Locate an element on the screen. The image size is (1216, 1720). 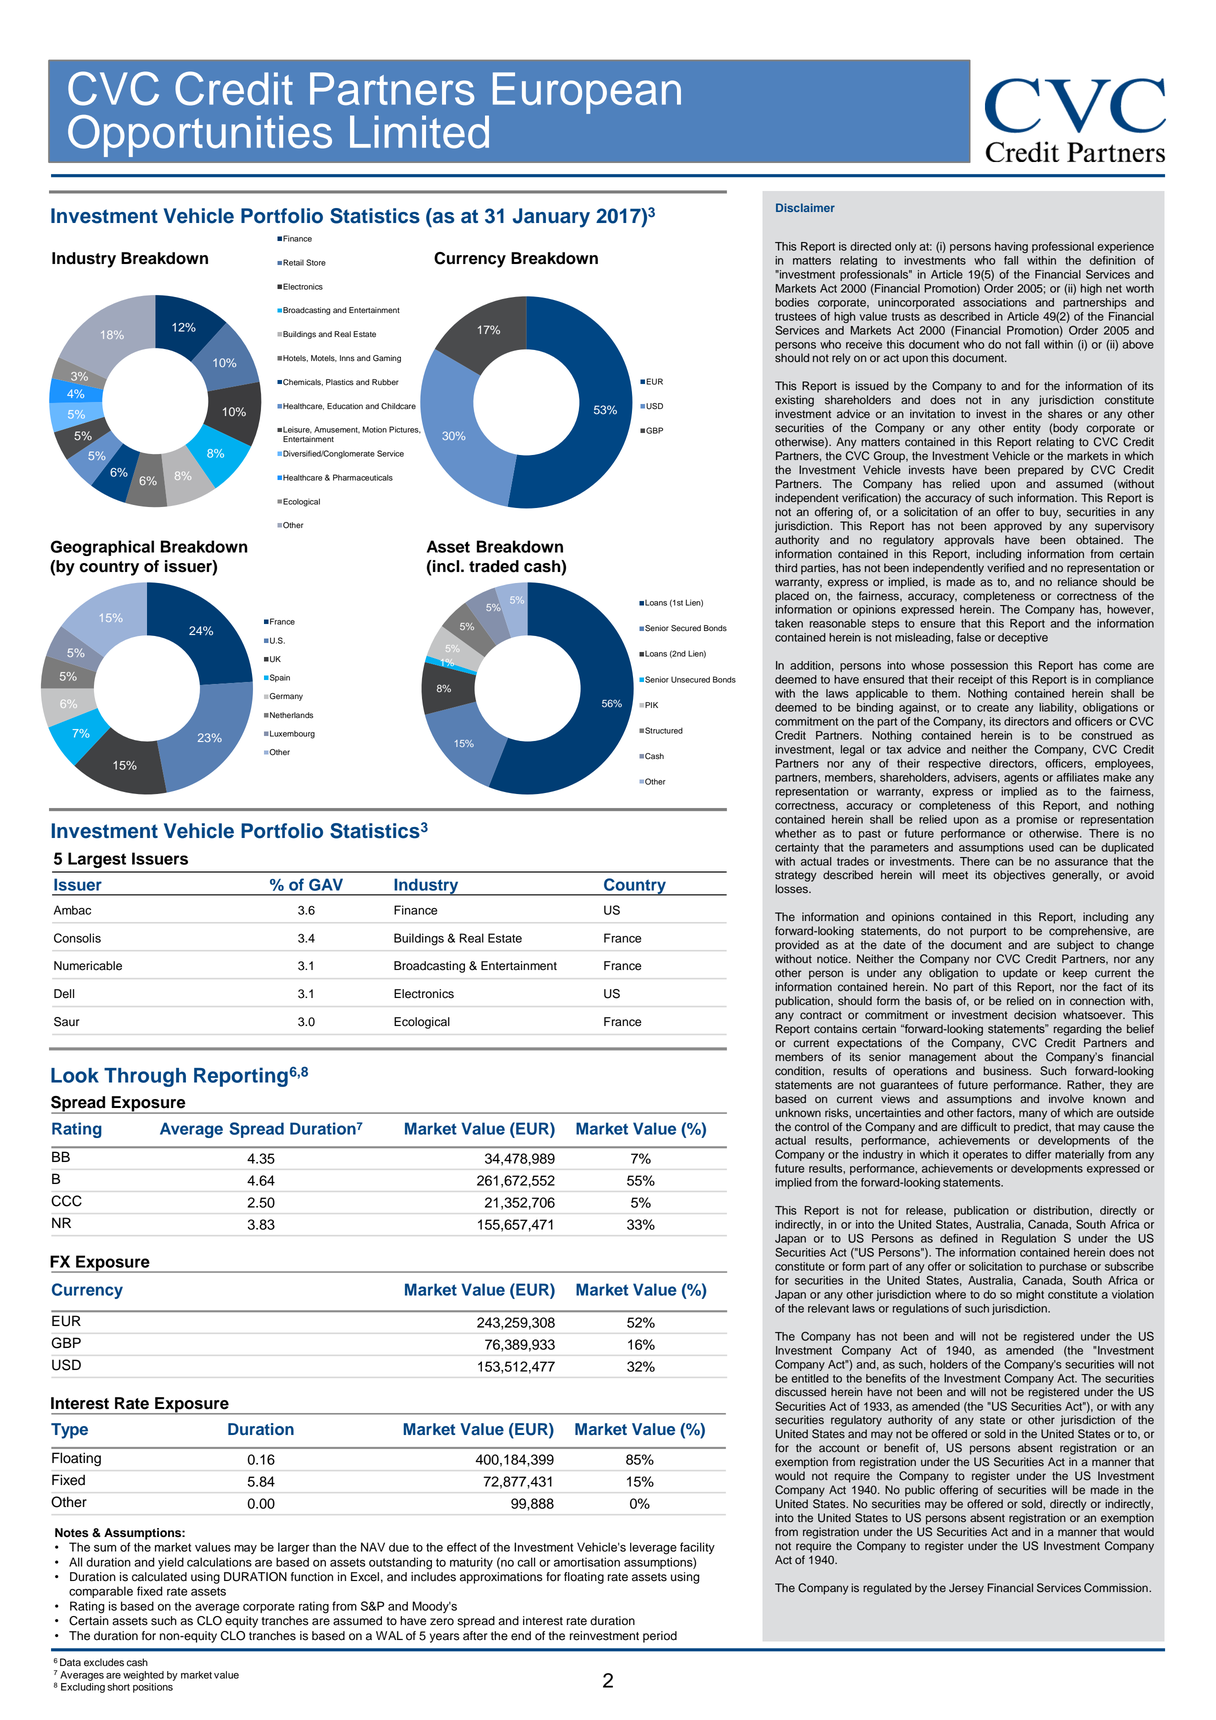
European is located at coordinates (587, 93).
